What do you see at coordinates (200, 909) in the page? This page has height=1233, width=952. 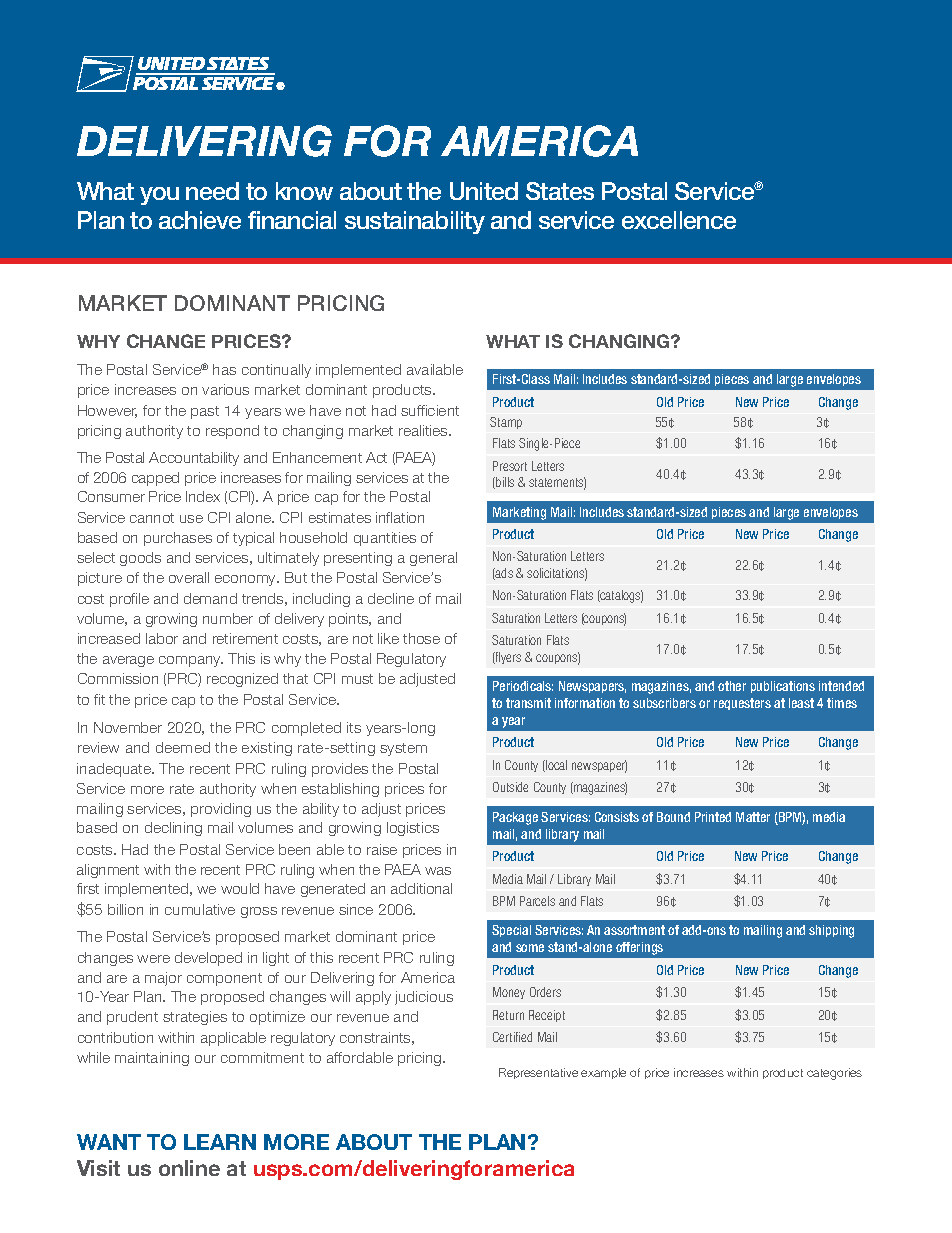 I see `cumulative` at bounding box center [200, 909].
